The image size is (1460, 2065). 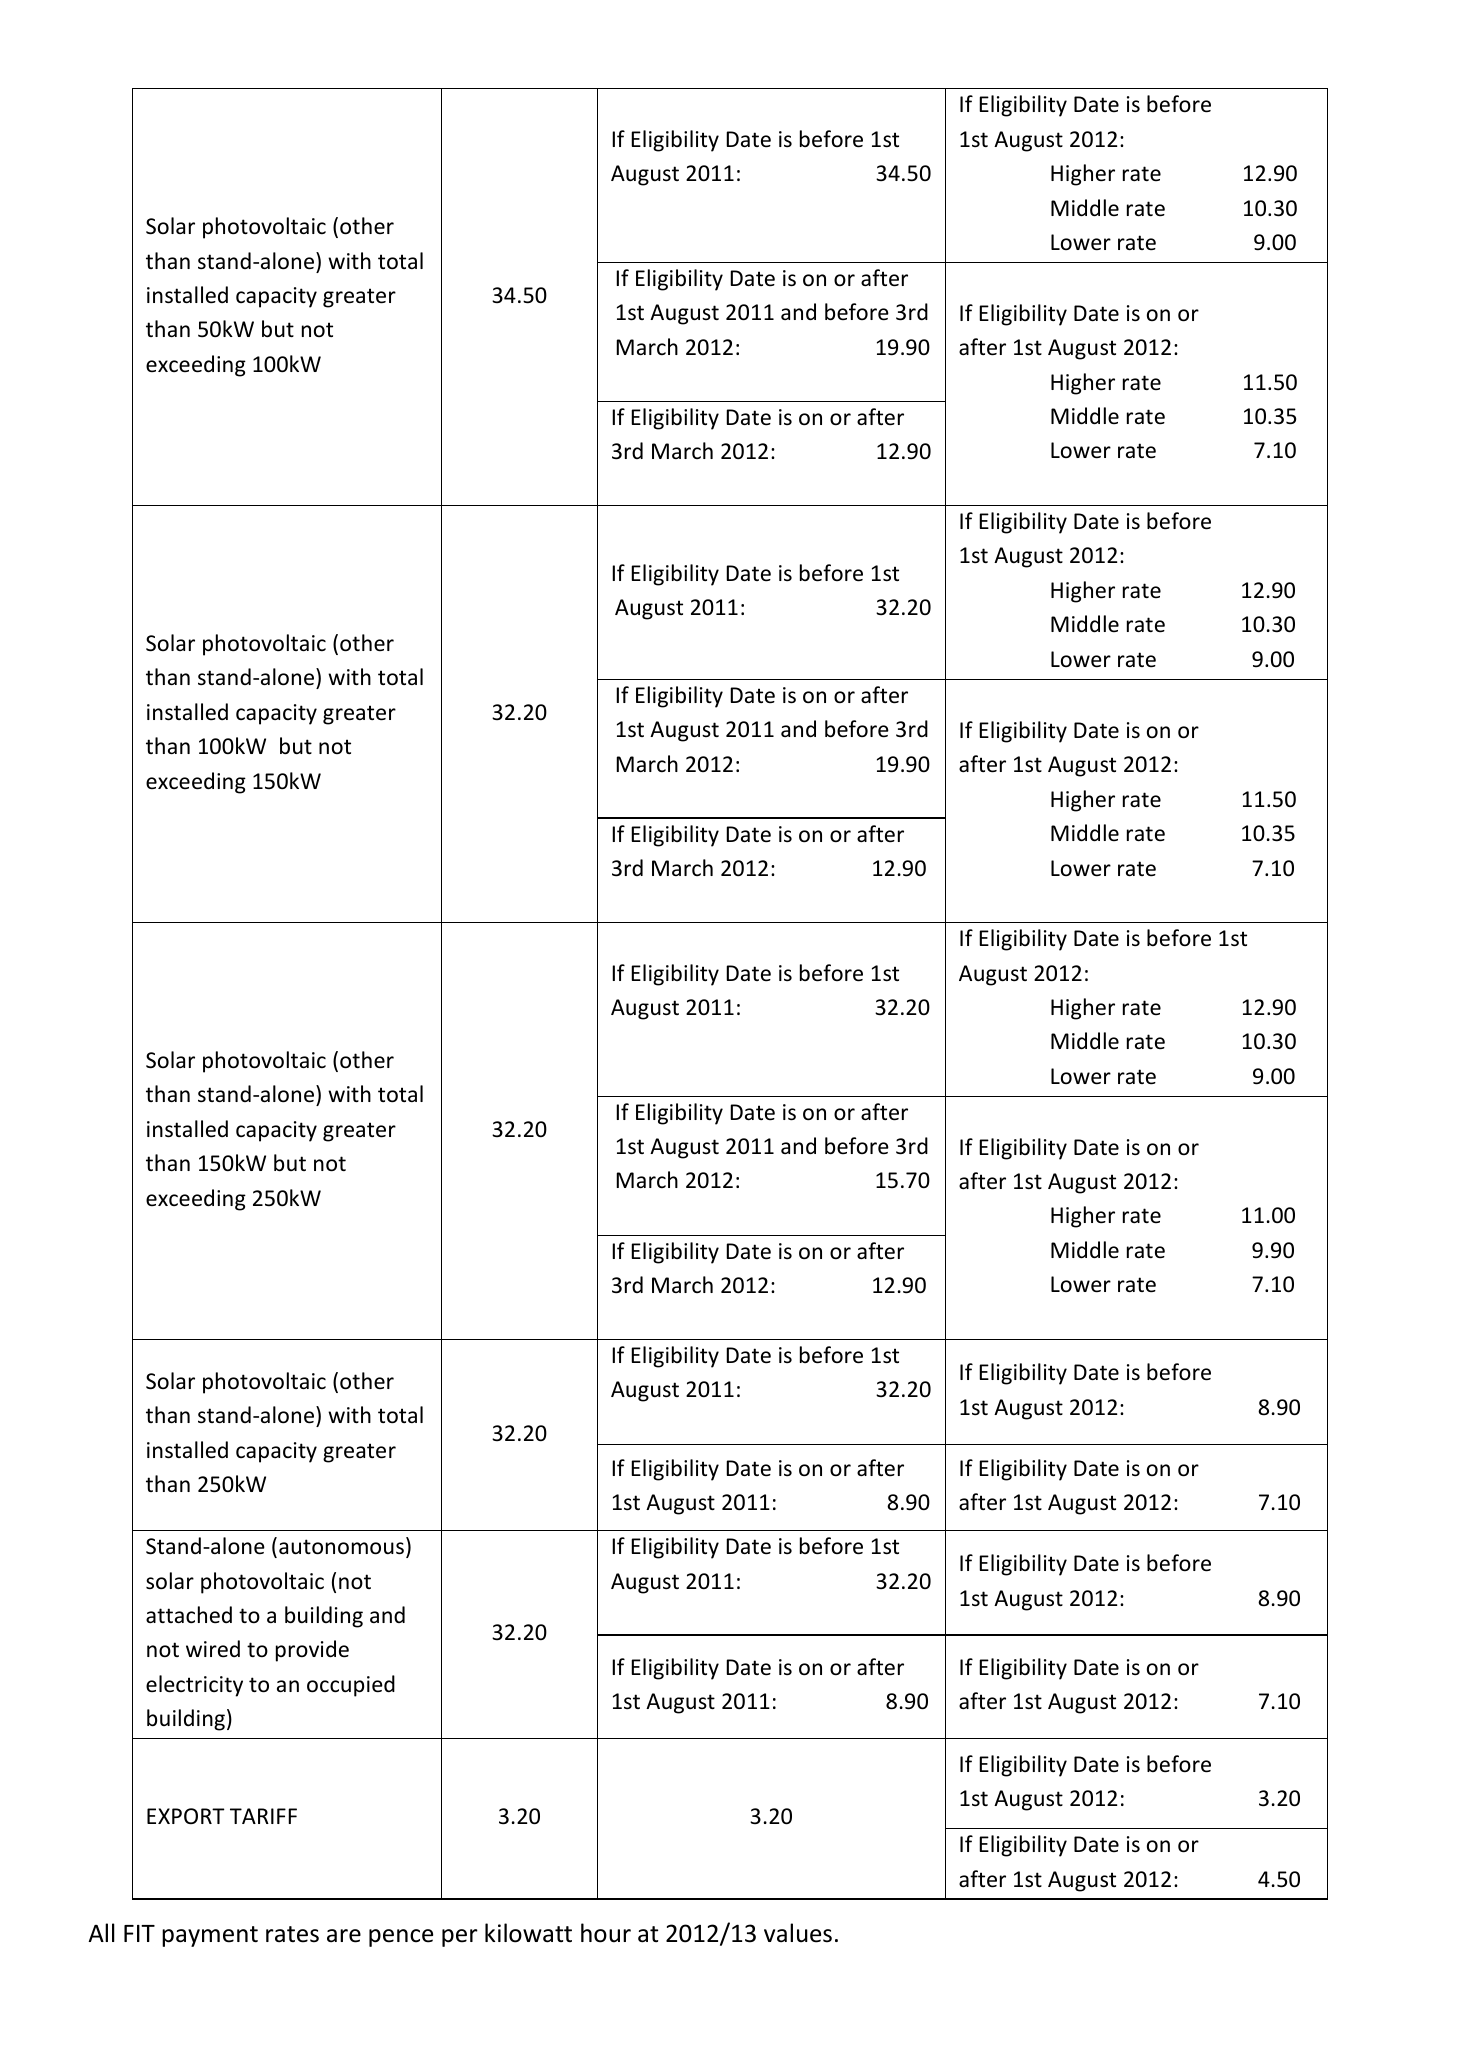 I want to click on payment, so click(x=210, y=1936).
